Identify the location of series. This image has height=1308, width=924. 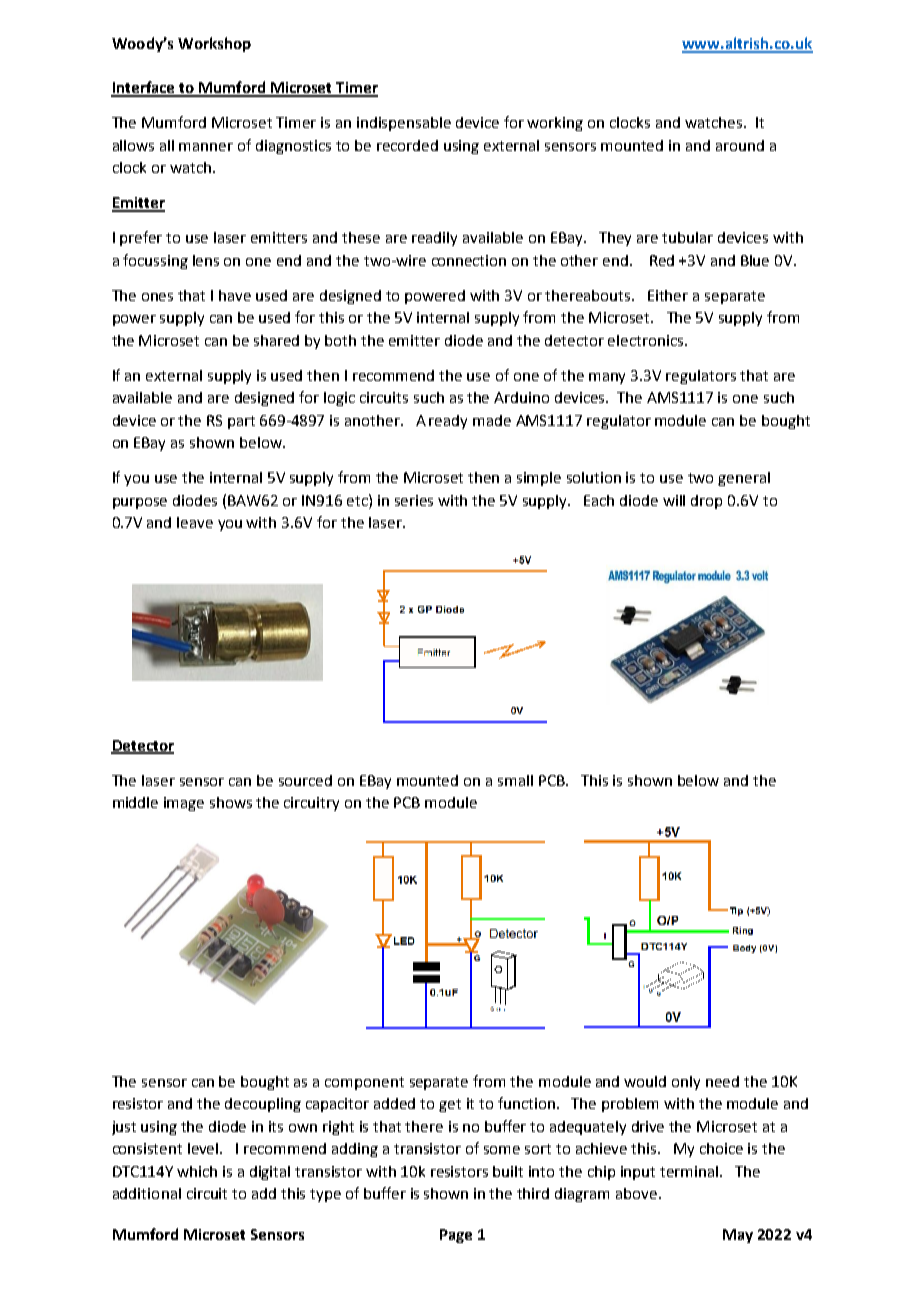
(414, 500).
